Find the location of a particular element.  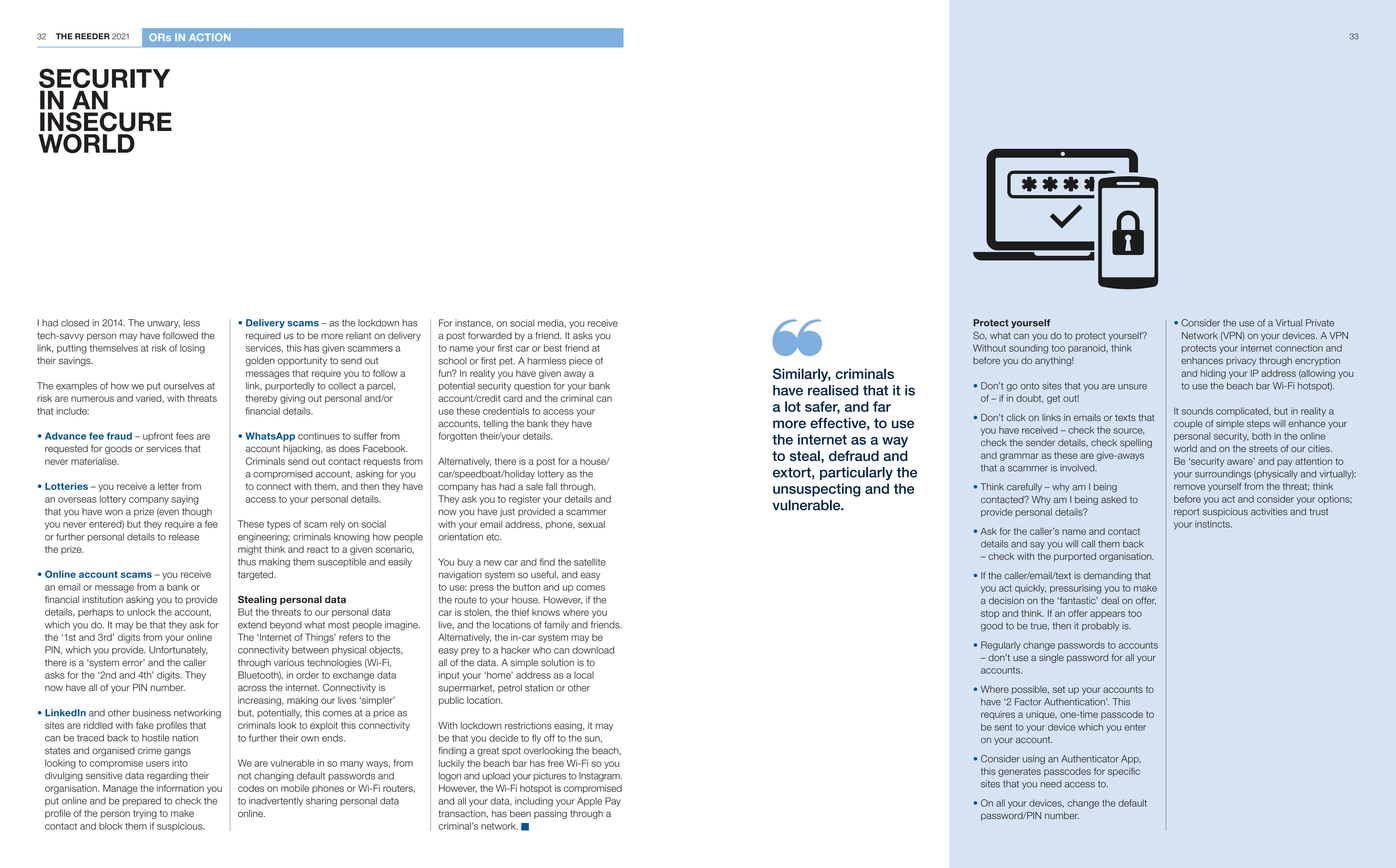

need is located at coordinates (1051, 784).
